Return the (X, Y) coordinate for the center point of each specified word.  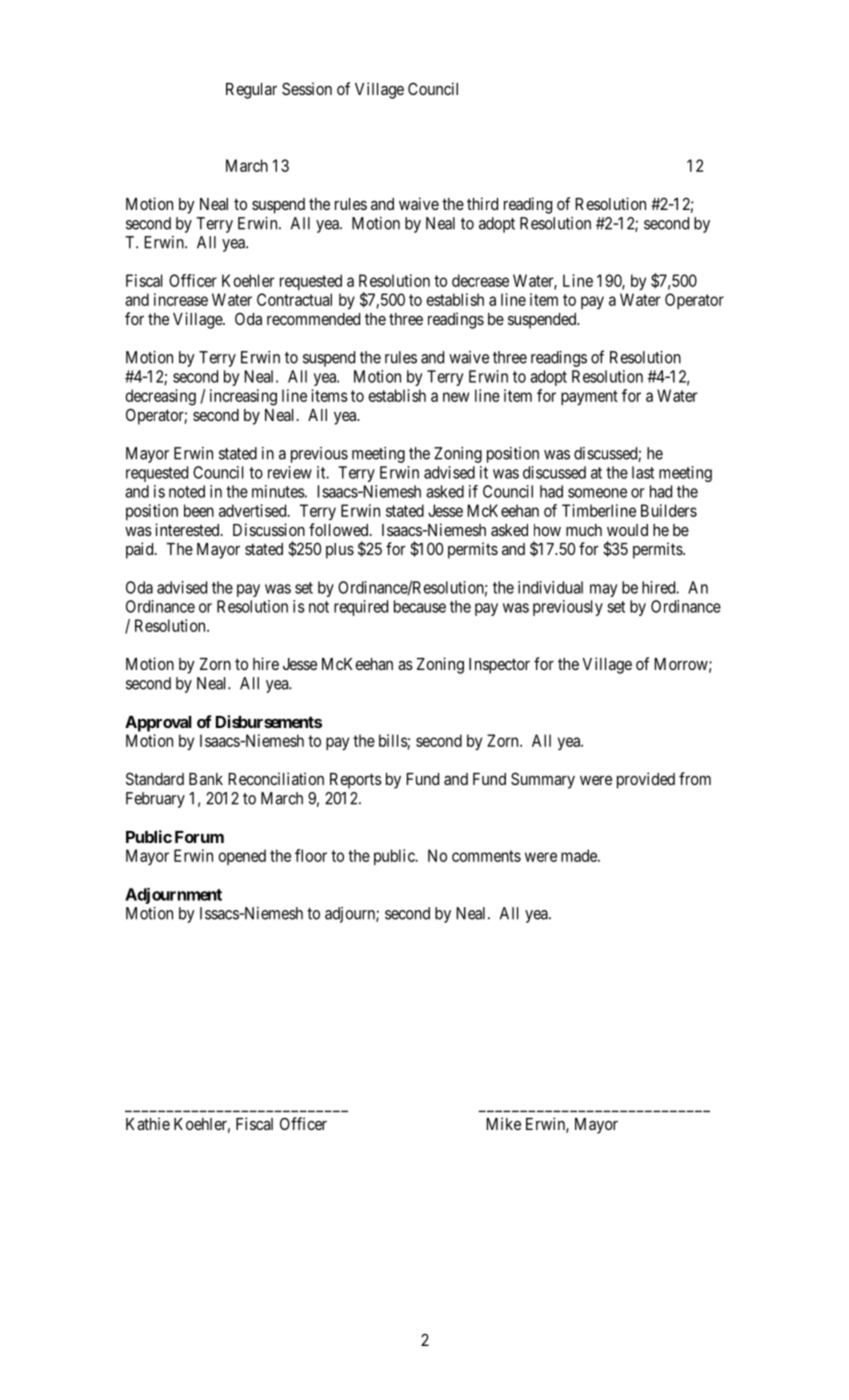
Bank (206, 779)
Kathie (148, 1123)
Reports (356, 781)
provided (646, 780)
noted (187, 491)
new (456, 397)
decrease (480, 280)
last (643, 472)
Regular (251, 91)
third (482, 203)
